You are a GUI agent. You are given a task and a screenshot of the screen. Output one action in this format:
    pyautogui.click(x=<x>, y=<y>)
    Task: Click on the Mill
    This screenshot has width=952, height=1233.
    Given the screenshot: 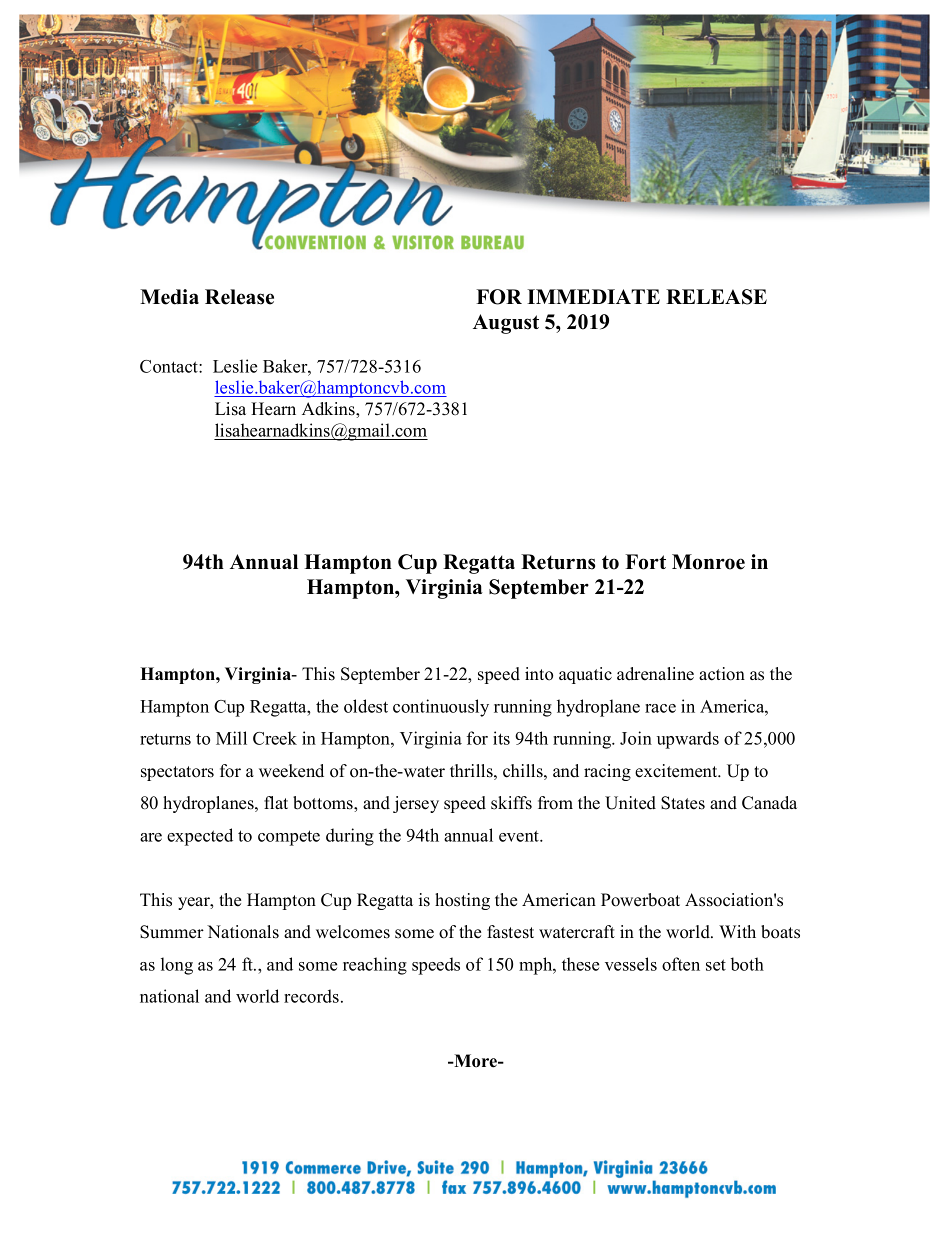 What is the action you would take?
    pyautogui.click(x=231, y=738)
